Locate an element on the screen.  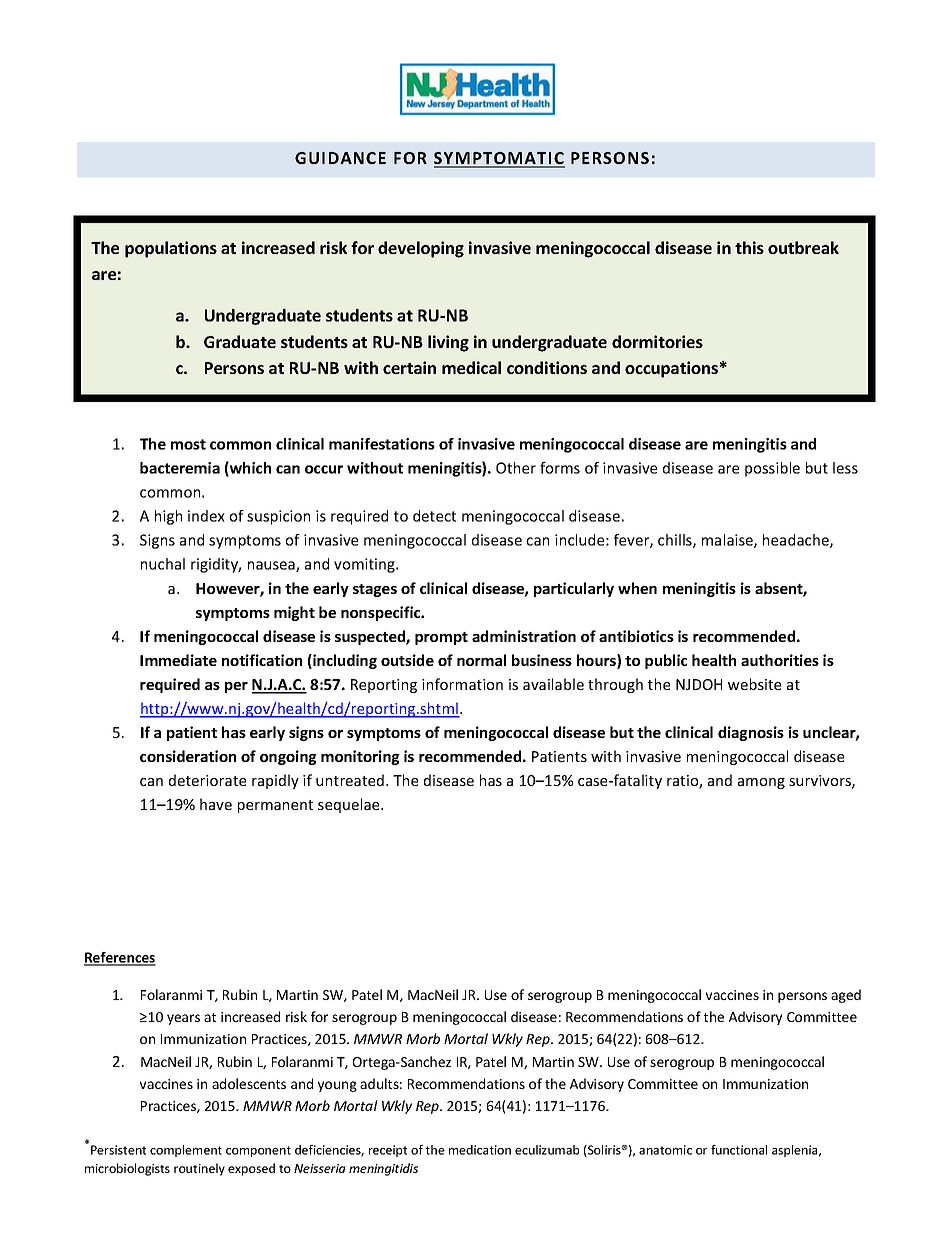
normal is located at coordinates (481, 660).
